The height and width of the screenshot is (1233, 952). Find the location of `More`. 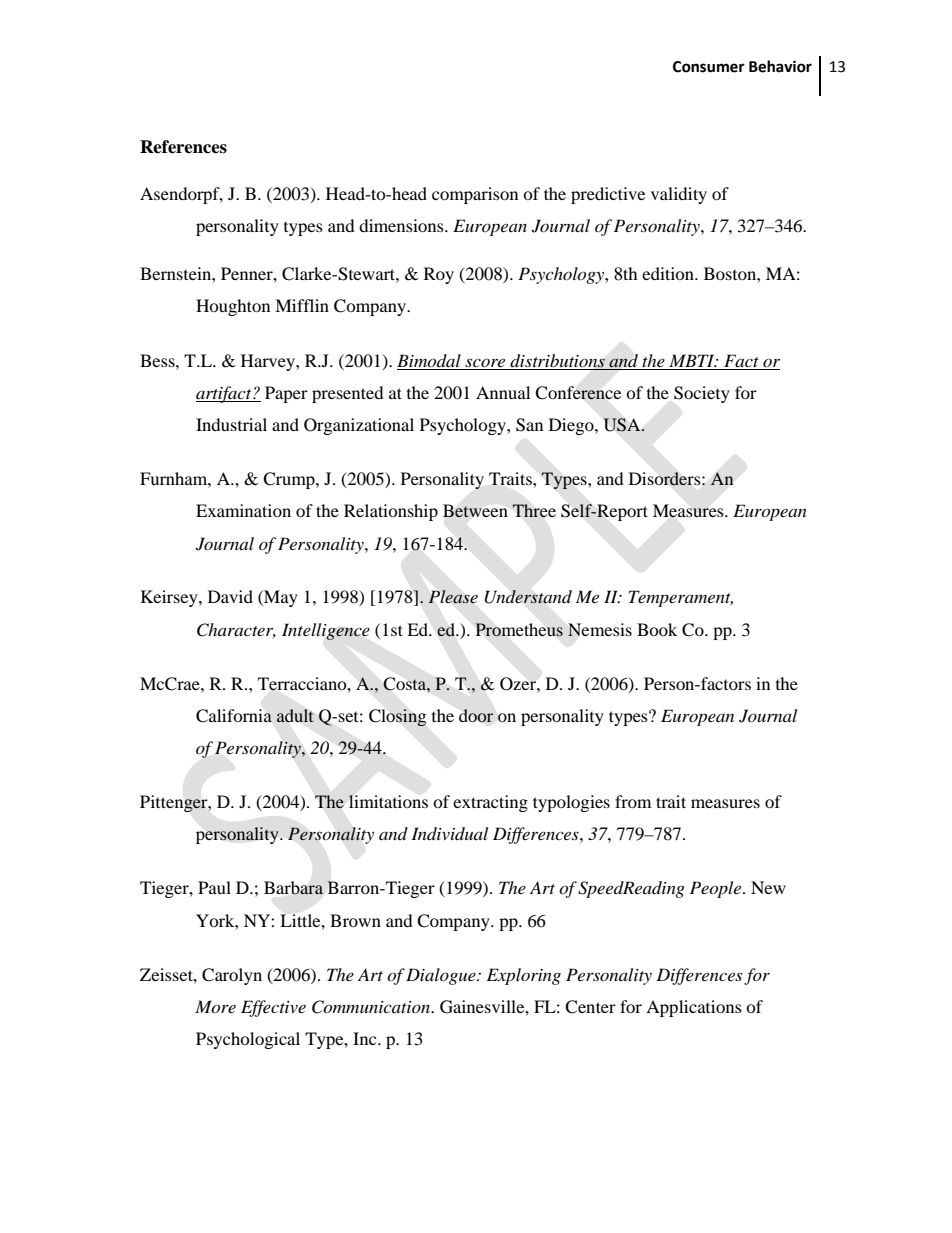

More is located at coordinates (215, 1006).
